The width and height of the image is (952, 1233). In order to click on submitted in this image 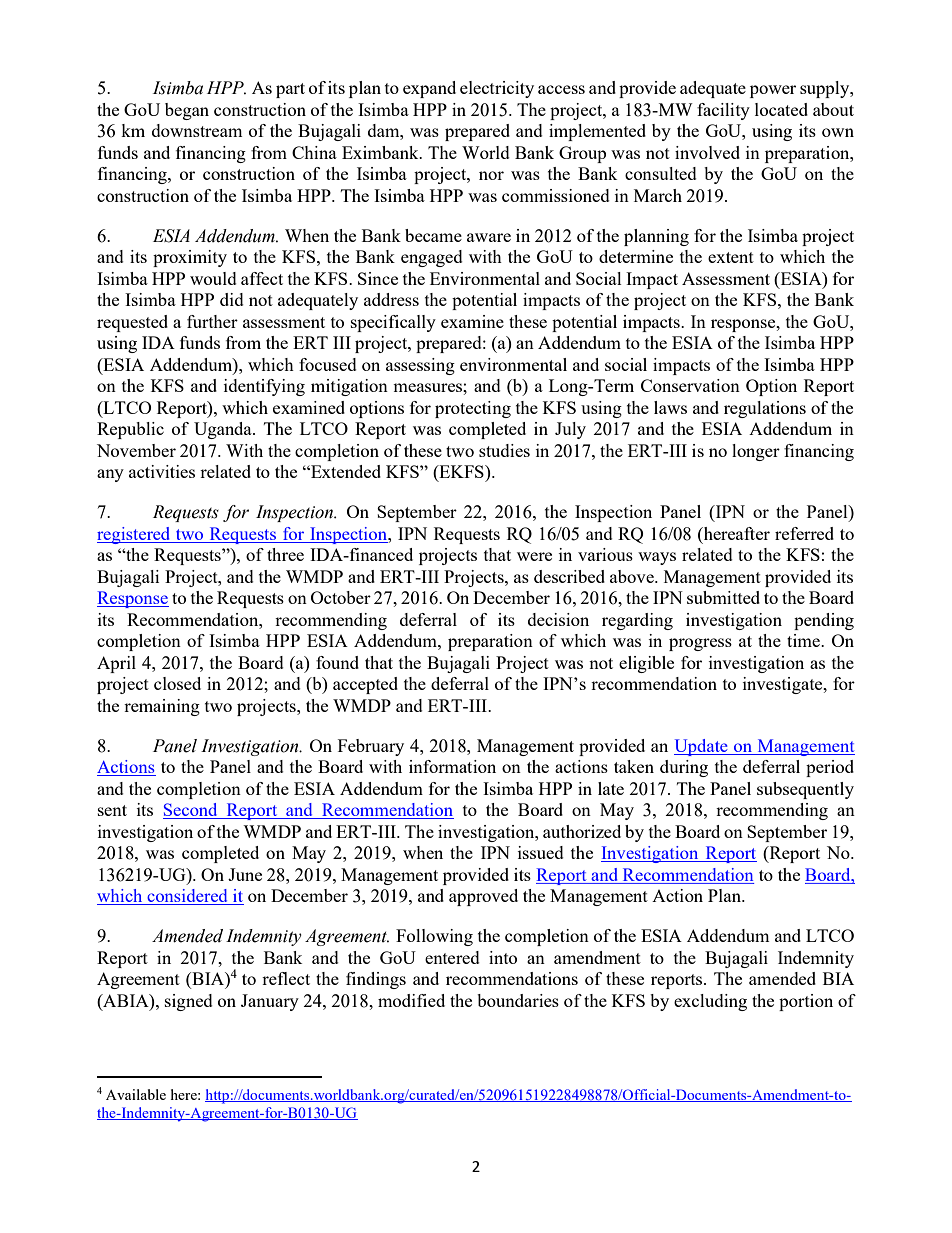, I will do `click(723, 597)`.
